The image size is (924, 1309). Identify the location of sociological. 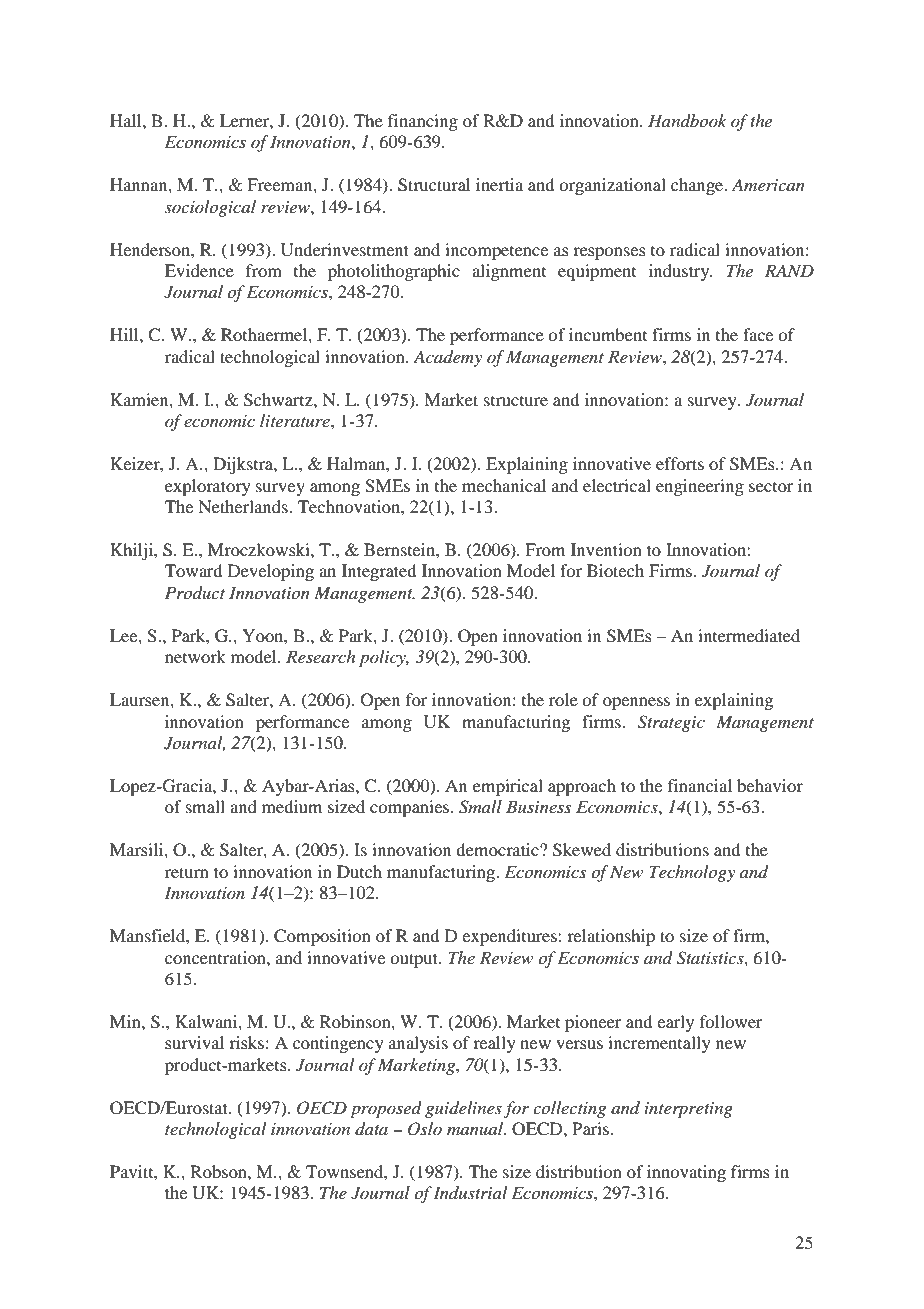
(210, 208).
